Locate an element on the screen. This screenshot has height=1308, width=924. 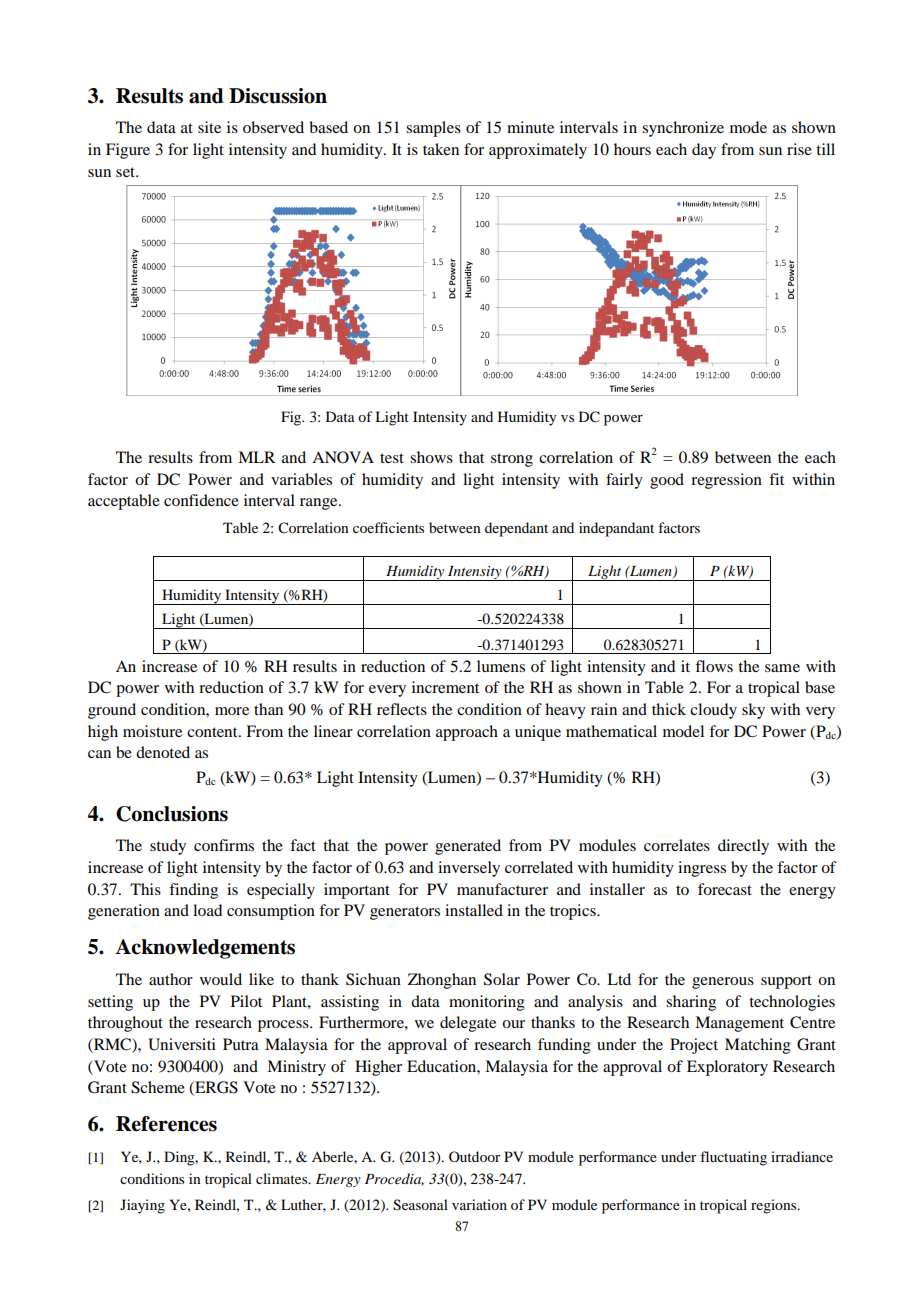
Outdoor is located at coordinates (475, 1156).
